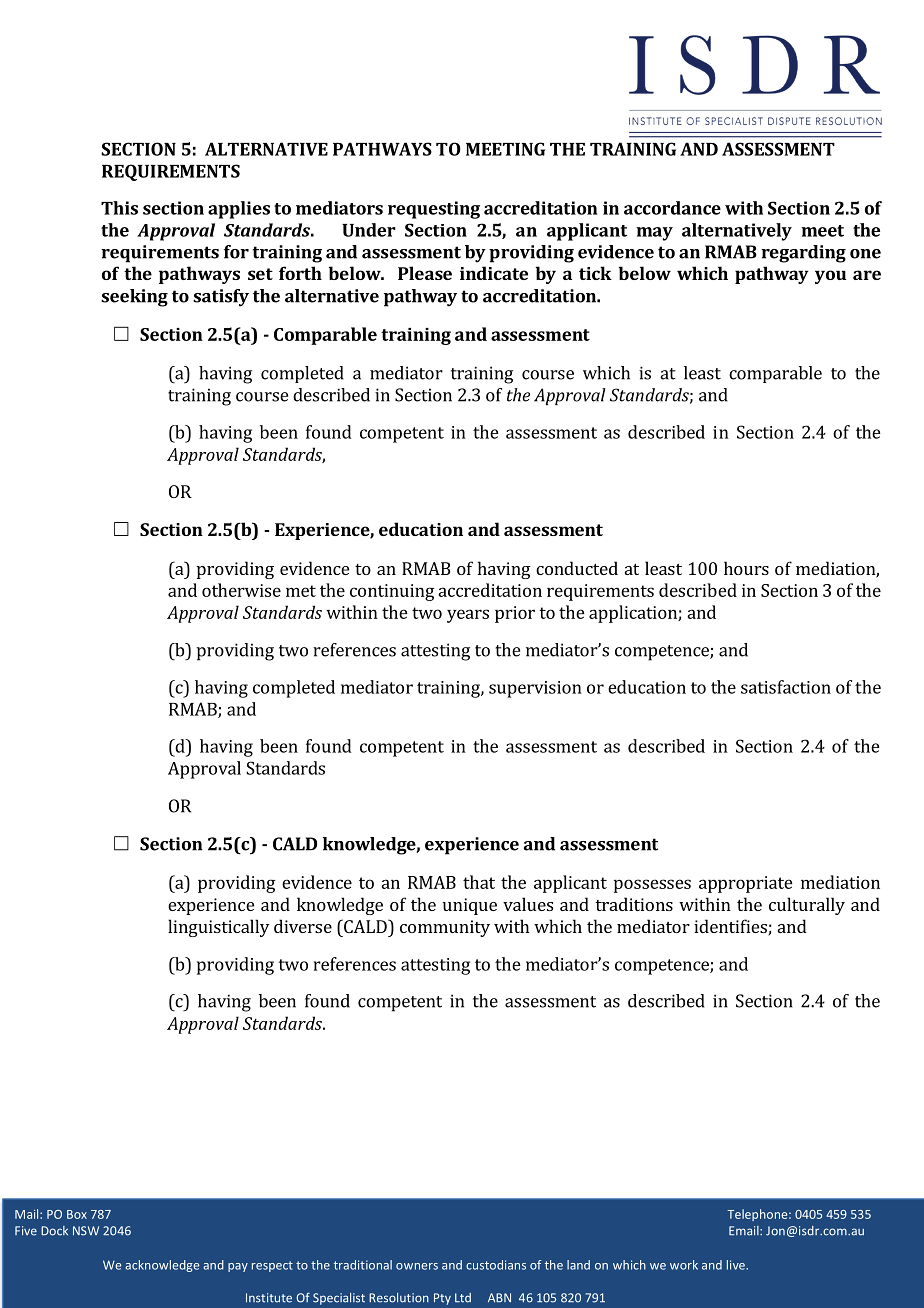  Describe the element at coordinates (218, 928) in the screenshot. I see `linguistically` at that location.
